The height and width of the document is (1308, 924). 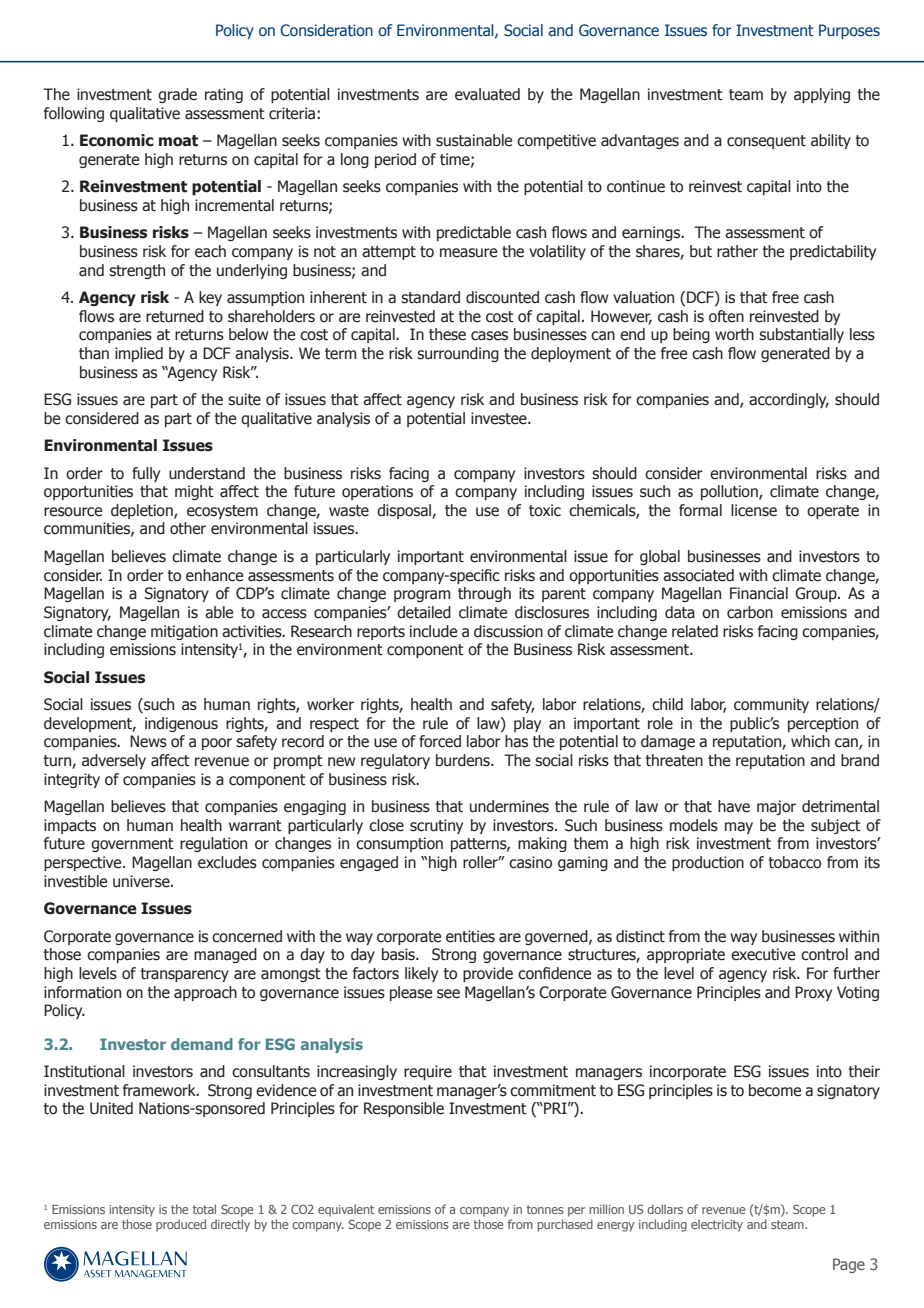 I want to click on surrounding, so click(x=458, y=354).
